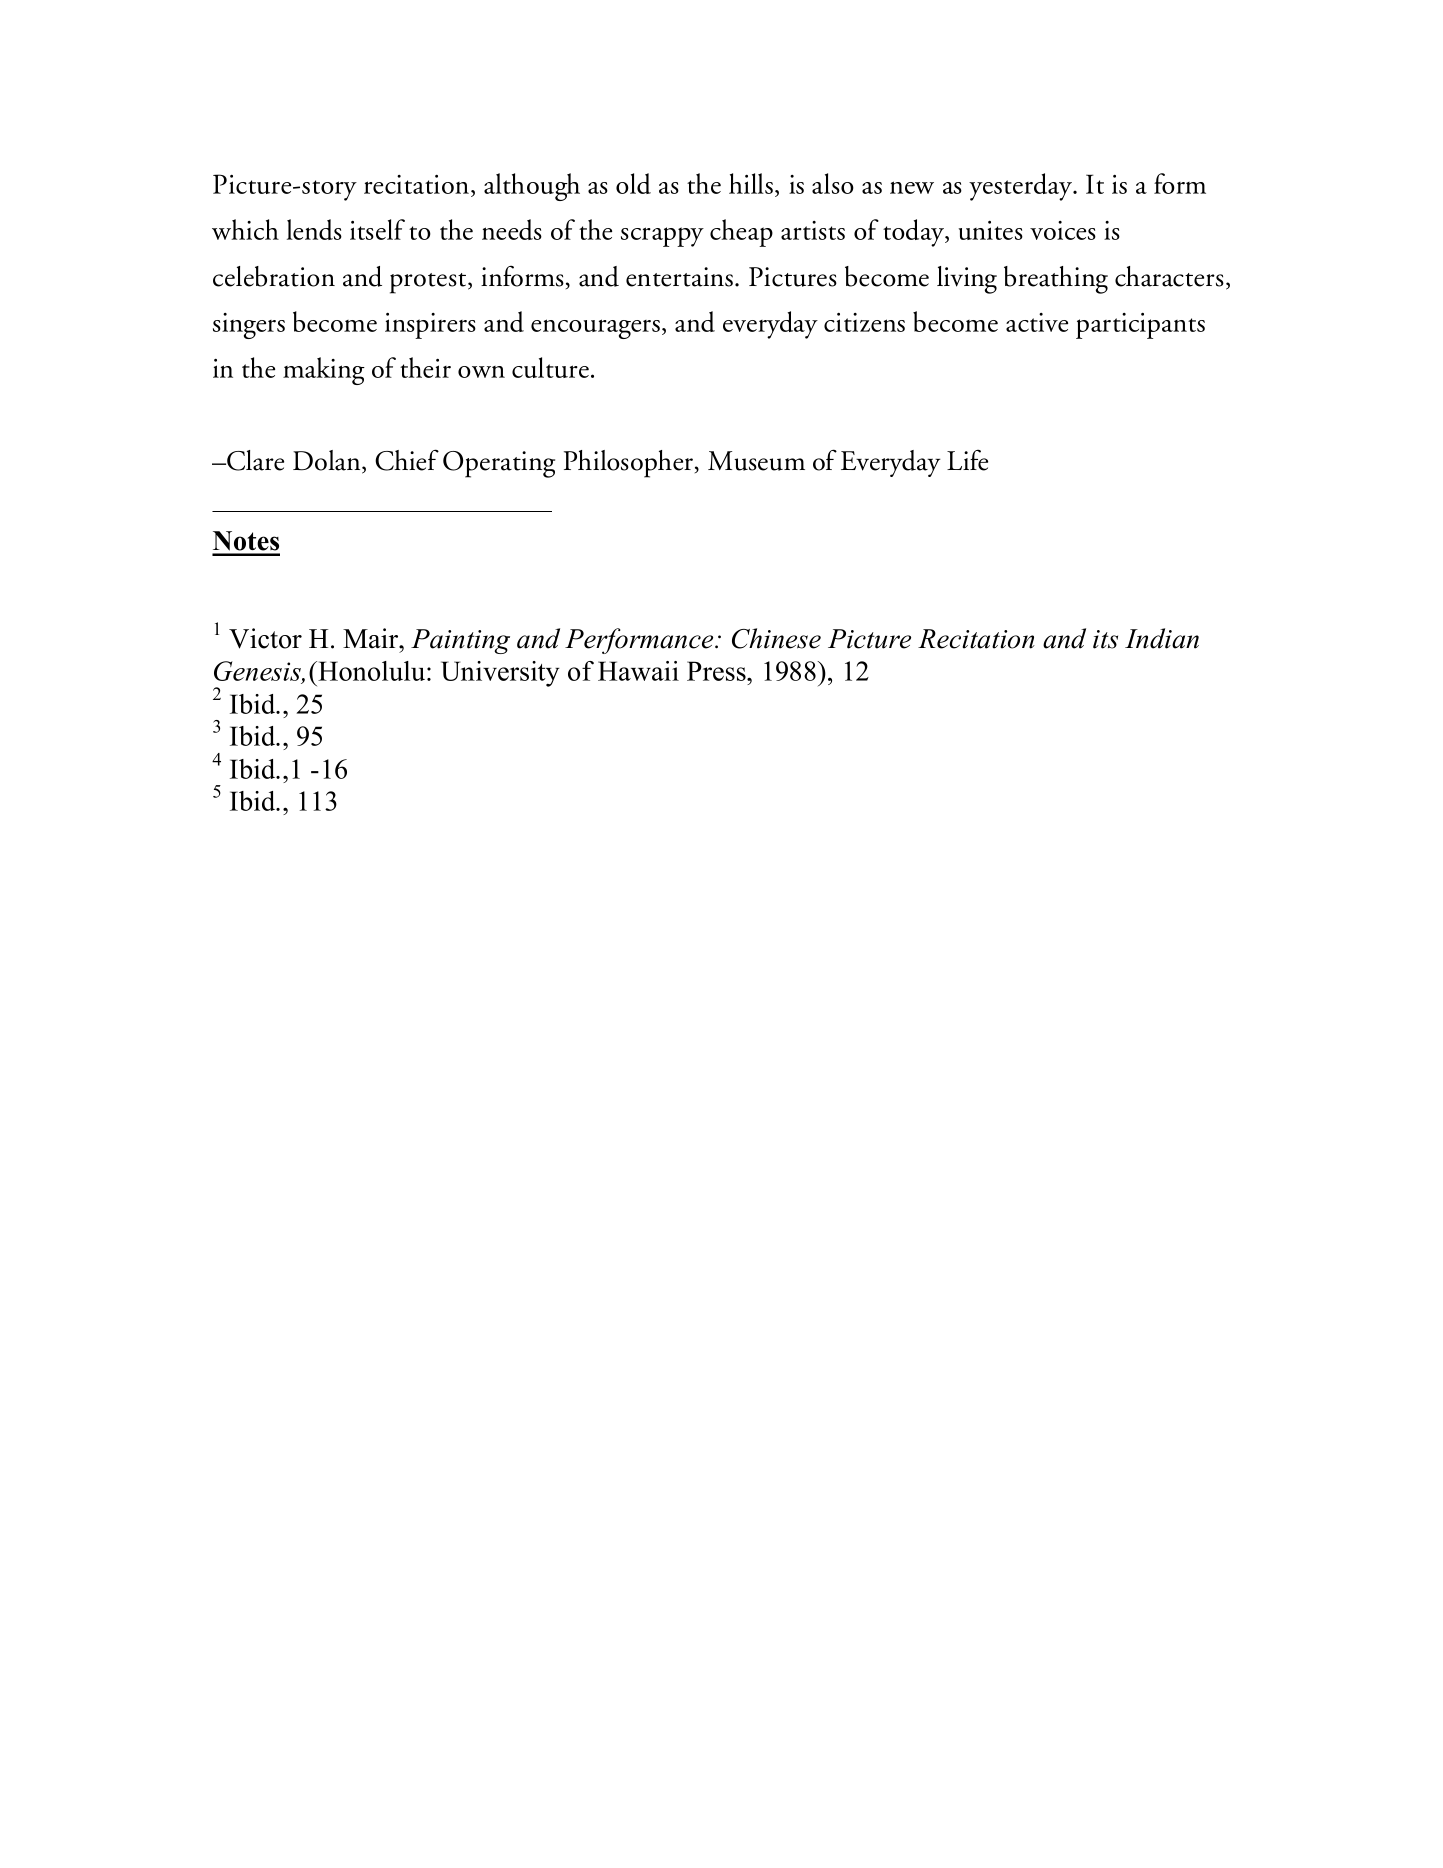 This screenshot has height=1868, width=1443. I want to click on hills, so click(752, 185).
